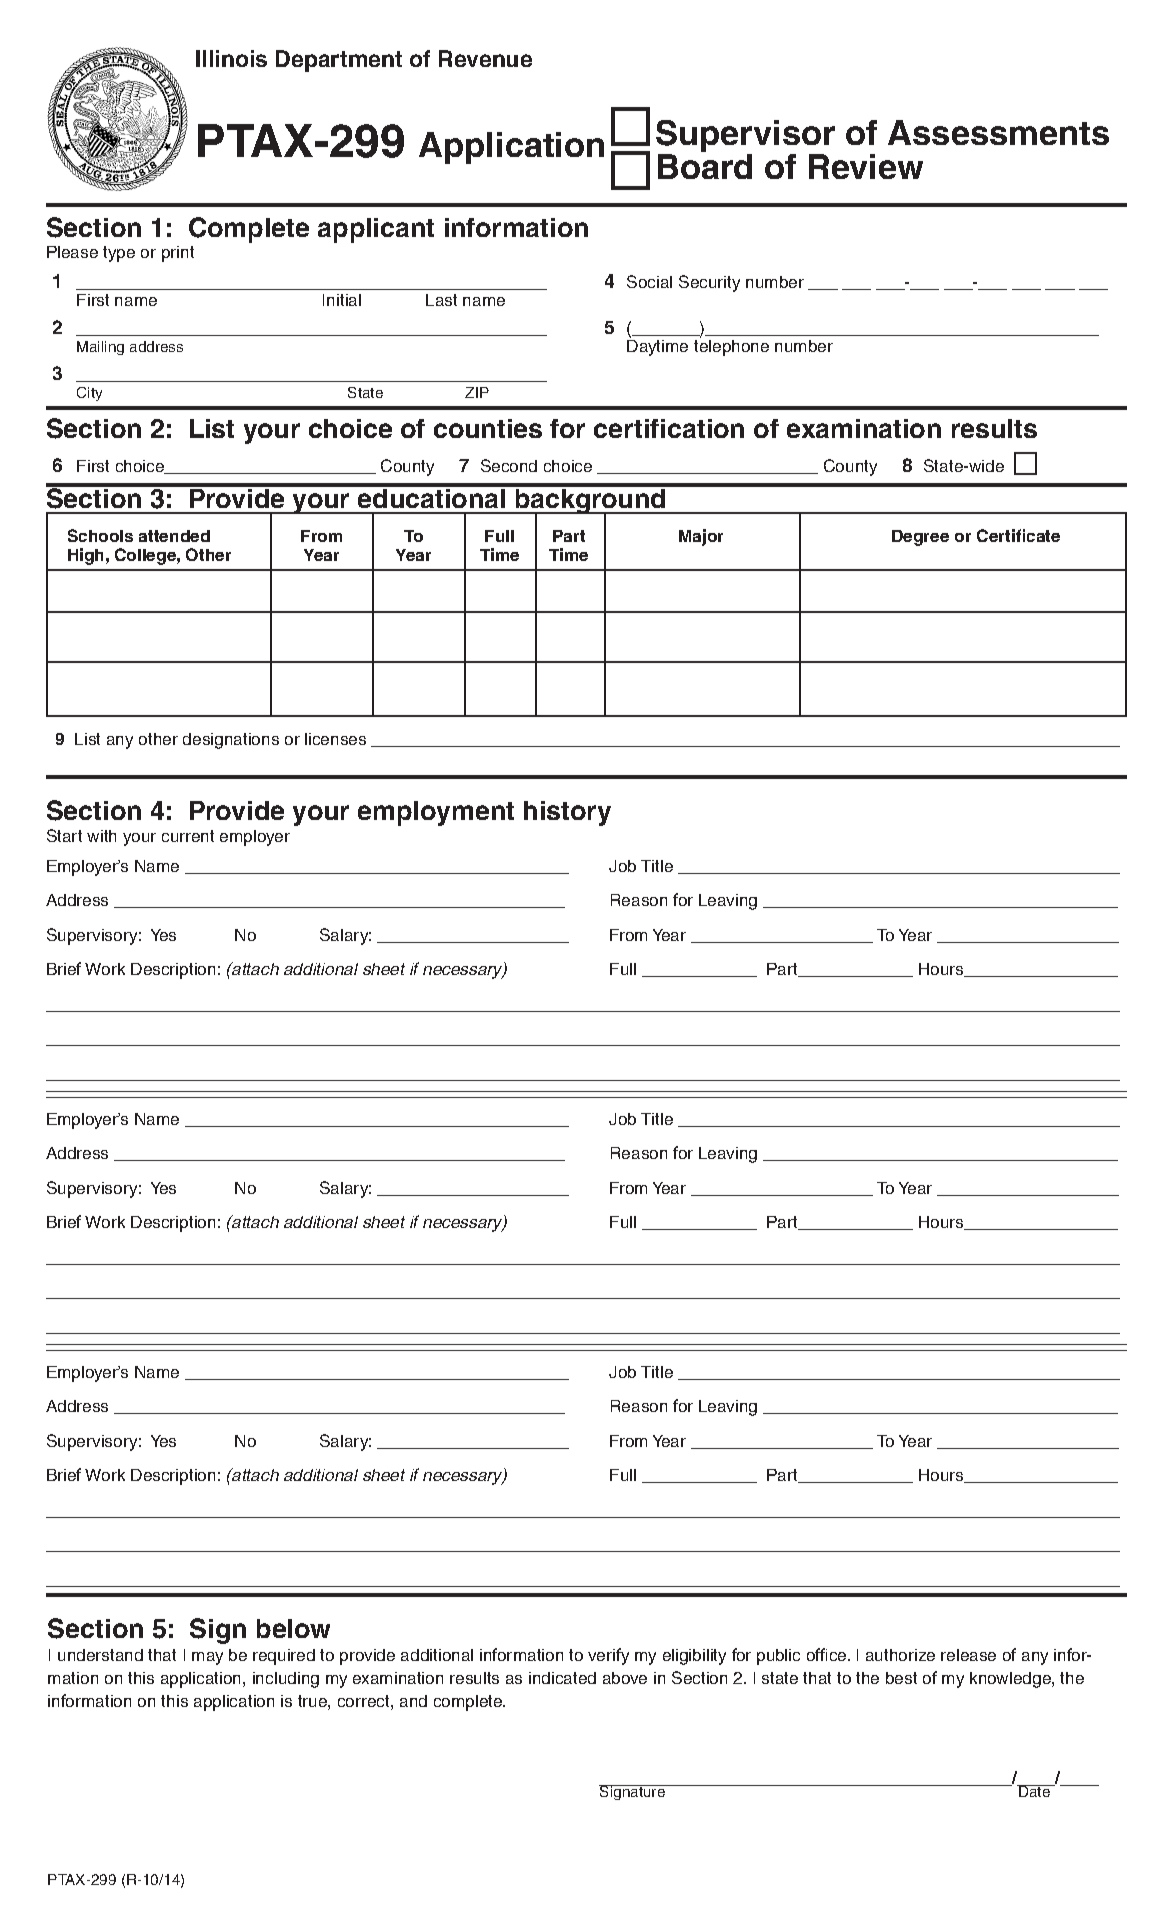  What do you see at coordinates (901, 1678) in the image?
I see `best` at bounding box center [901, 1678].
